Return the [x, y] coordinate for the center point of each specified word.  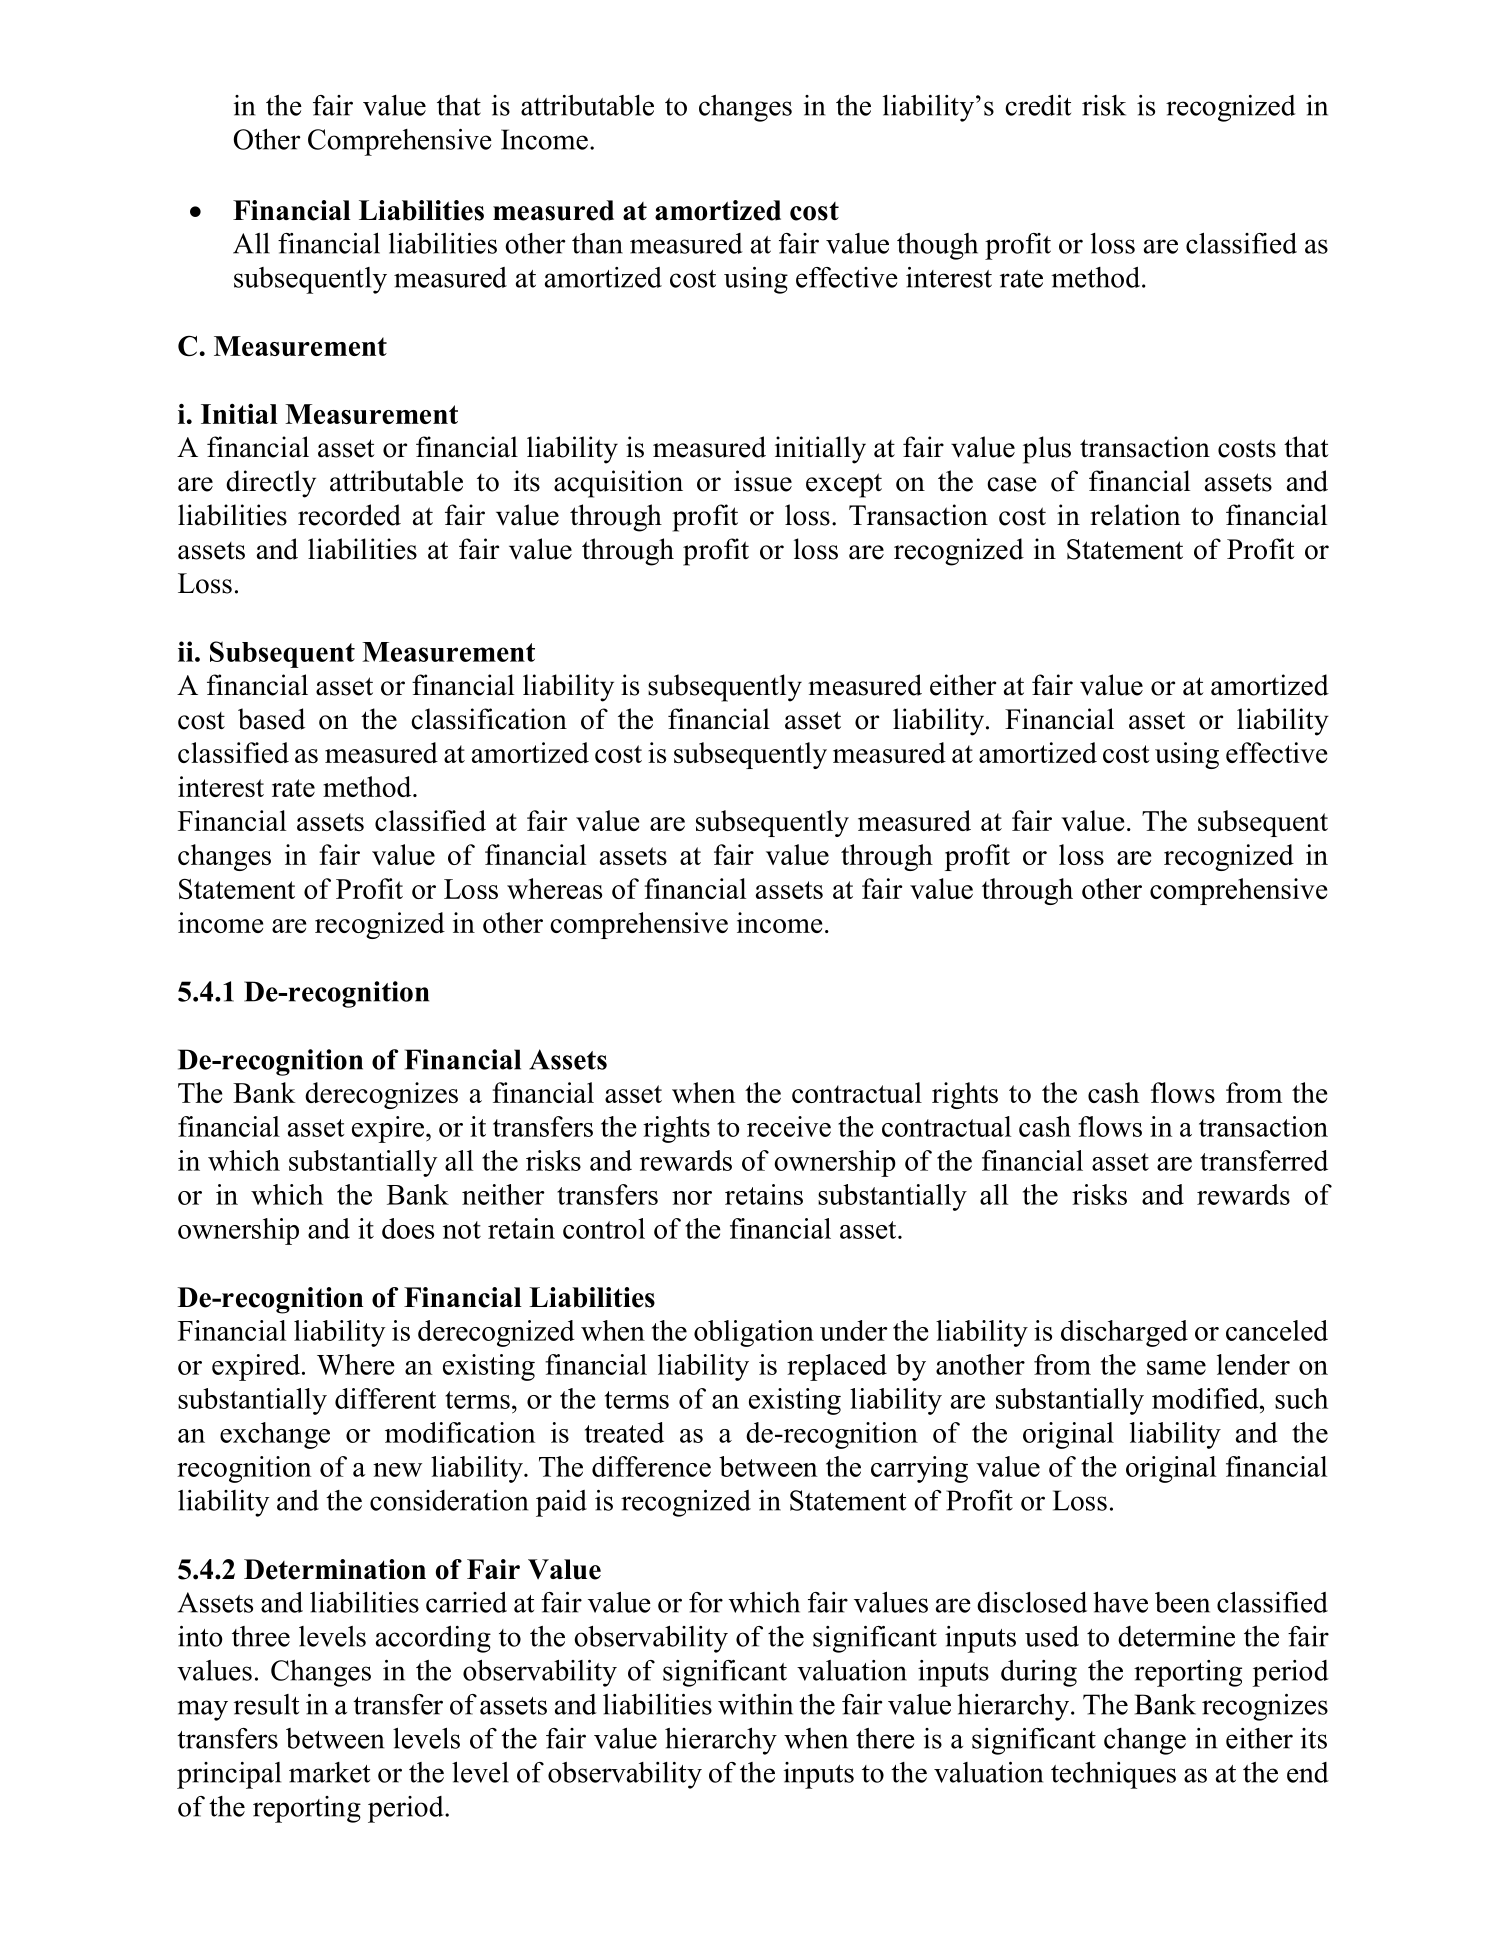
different [385, 1398]
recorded [349, 515]
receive [789, 1126]
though [937, 246]
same [1176, 1368]
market [329, 1772]
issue [763, 481]
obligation [754, 1333]
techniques [1113, 1775]
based [271, 719]
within [755, 1704]
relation [1135, 515]
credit [1038, 105]
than [597, 243]
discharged [1124, 1333]
